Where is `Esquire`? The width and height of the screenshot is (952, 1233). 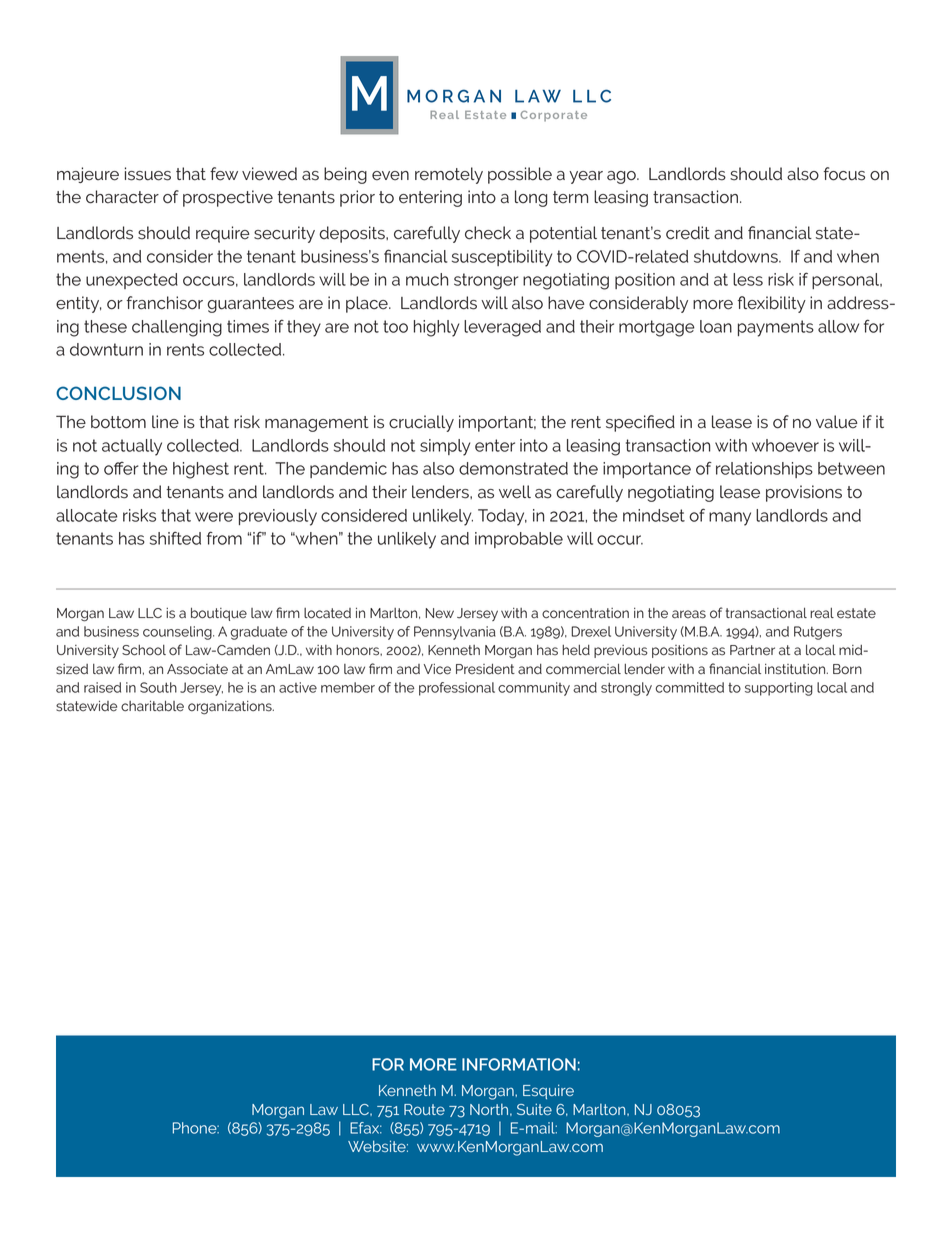 Esquire is located at coordinates (548, 1091).
